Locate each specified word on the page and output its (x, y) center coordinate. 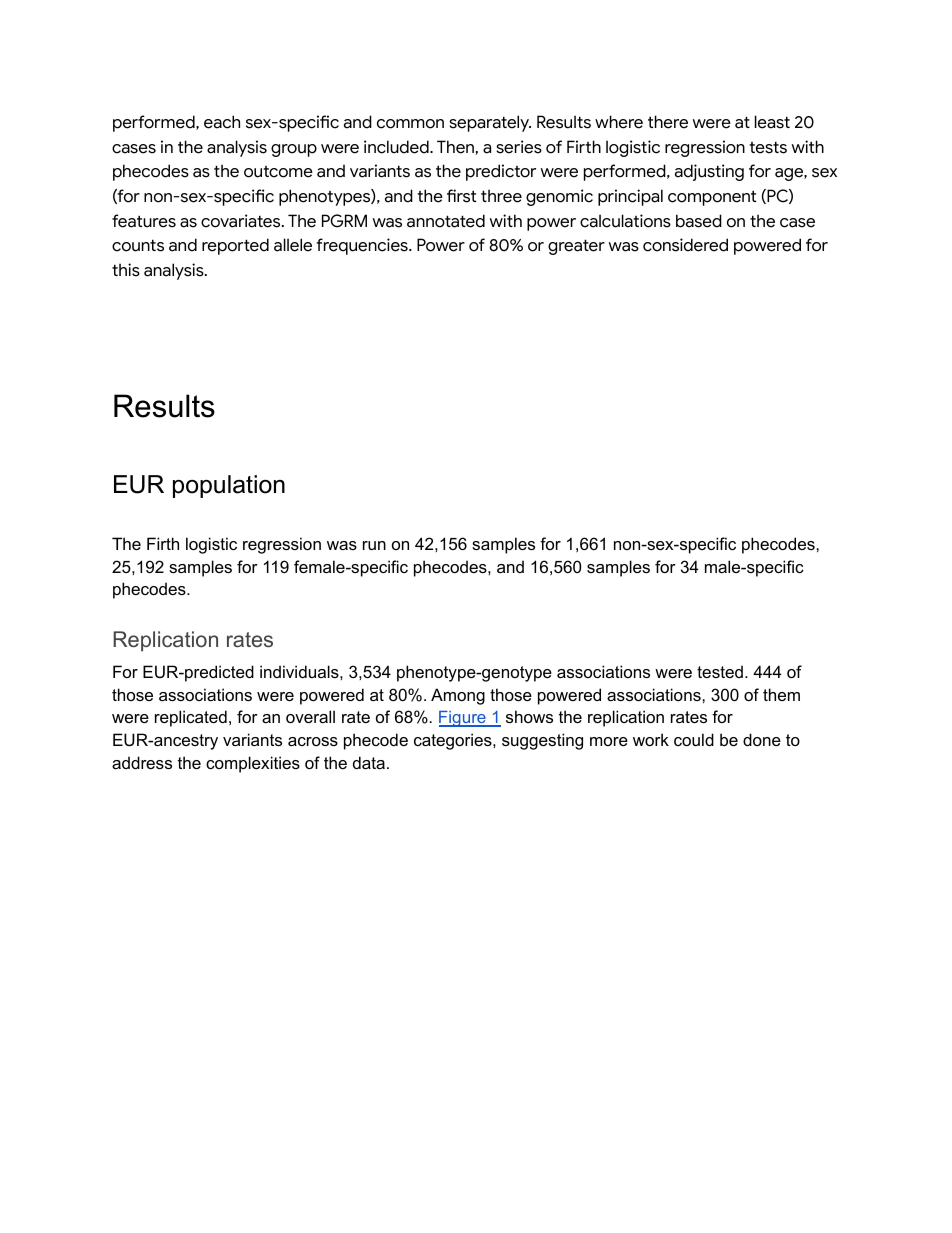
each (222, 122)
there (668, 122)
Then (455, 147)
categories (454, 741)
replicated (191, 718)
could (694, 739)
